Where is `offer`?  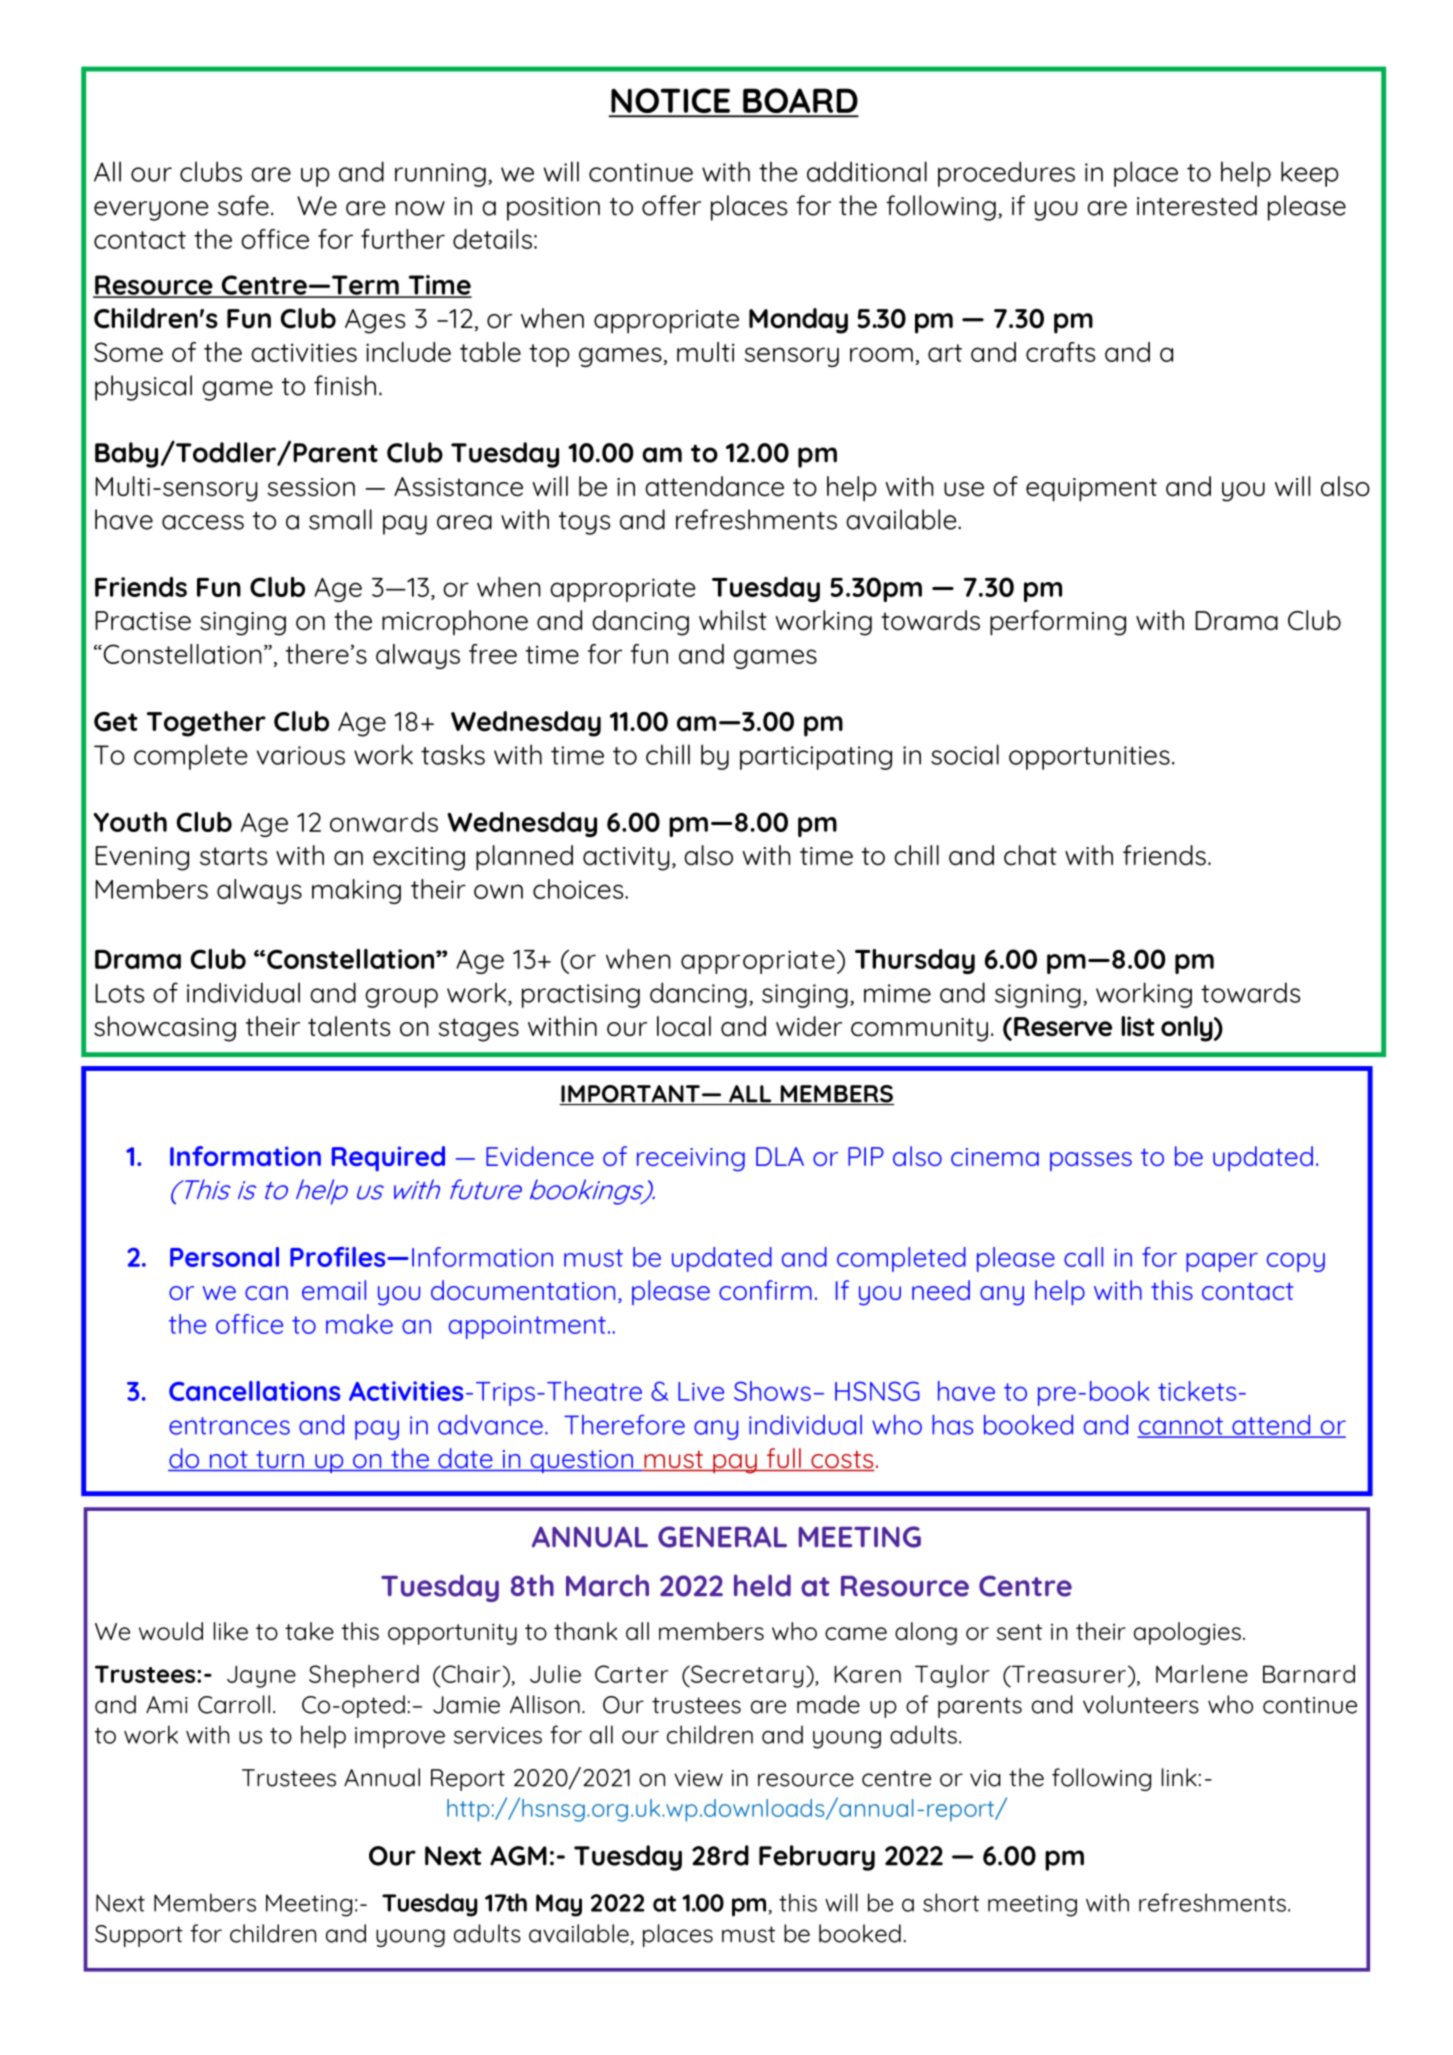
offer is located at coordinates (671, 205).
